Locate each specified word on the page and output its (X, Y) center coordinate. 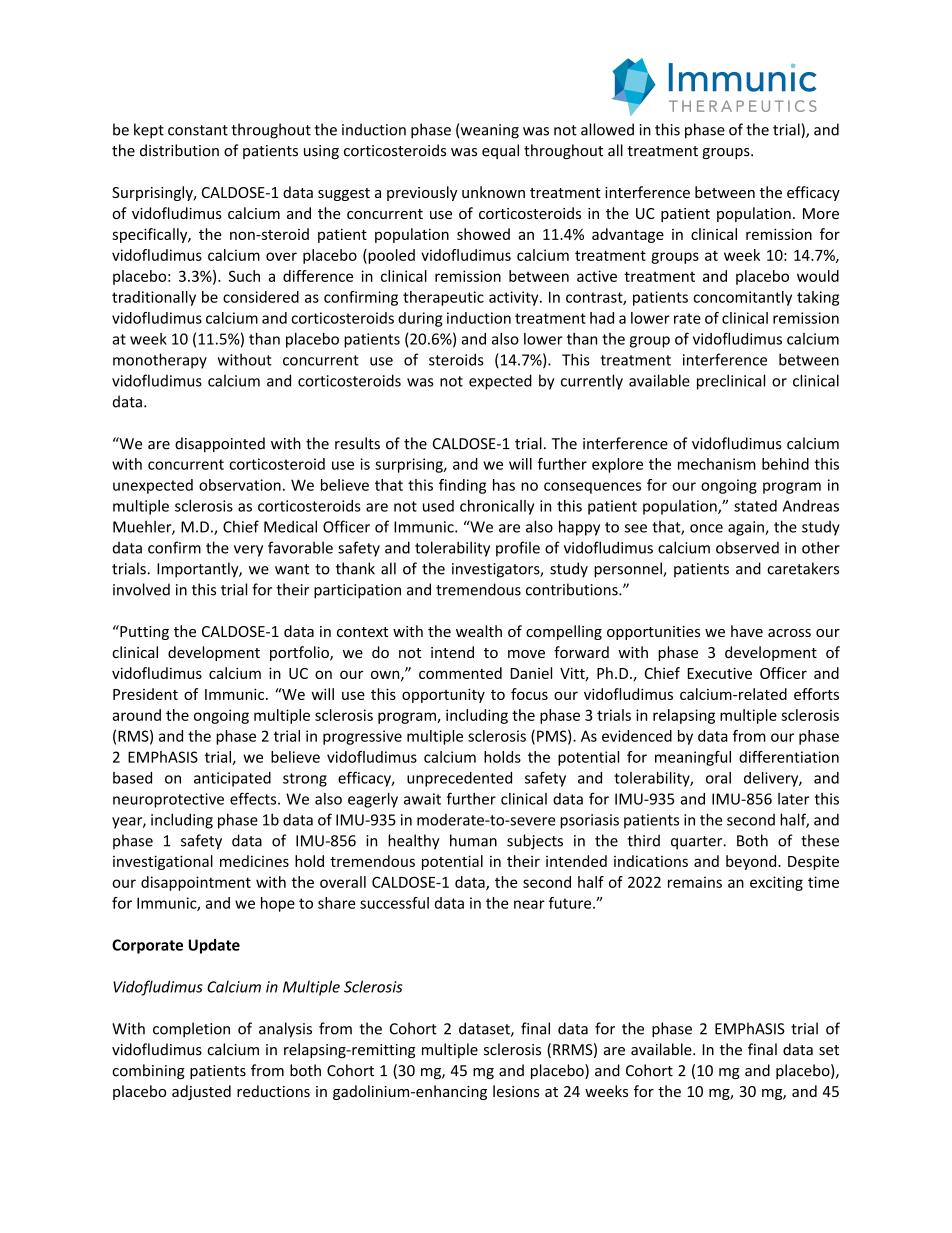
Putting (143, 632)
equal (500, 151)
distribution (179, 150)
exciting (776, 883)
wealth (479, 631)
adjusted (201, 1092)
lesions (516, 1091)
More (821, 213)
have (747, 631)
